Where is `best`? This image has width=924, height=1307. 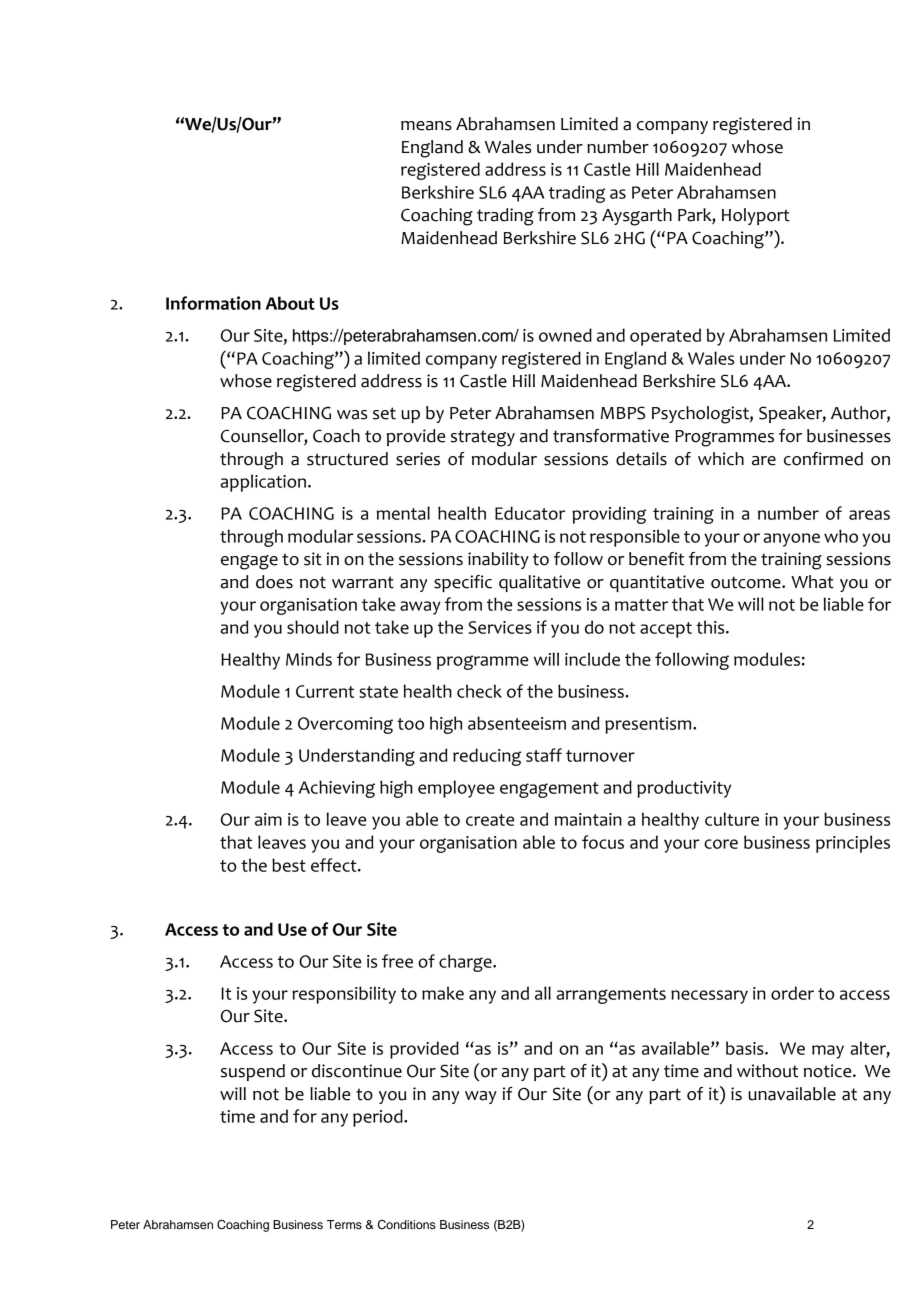 best is located at coordinates (289, 865).
